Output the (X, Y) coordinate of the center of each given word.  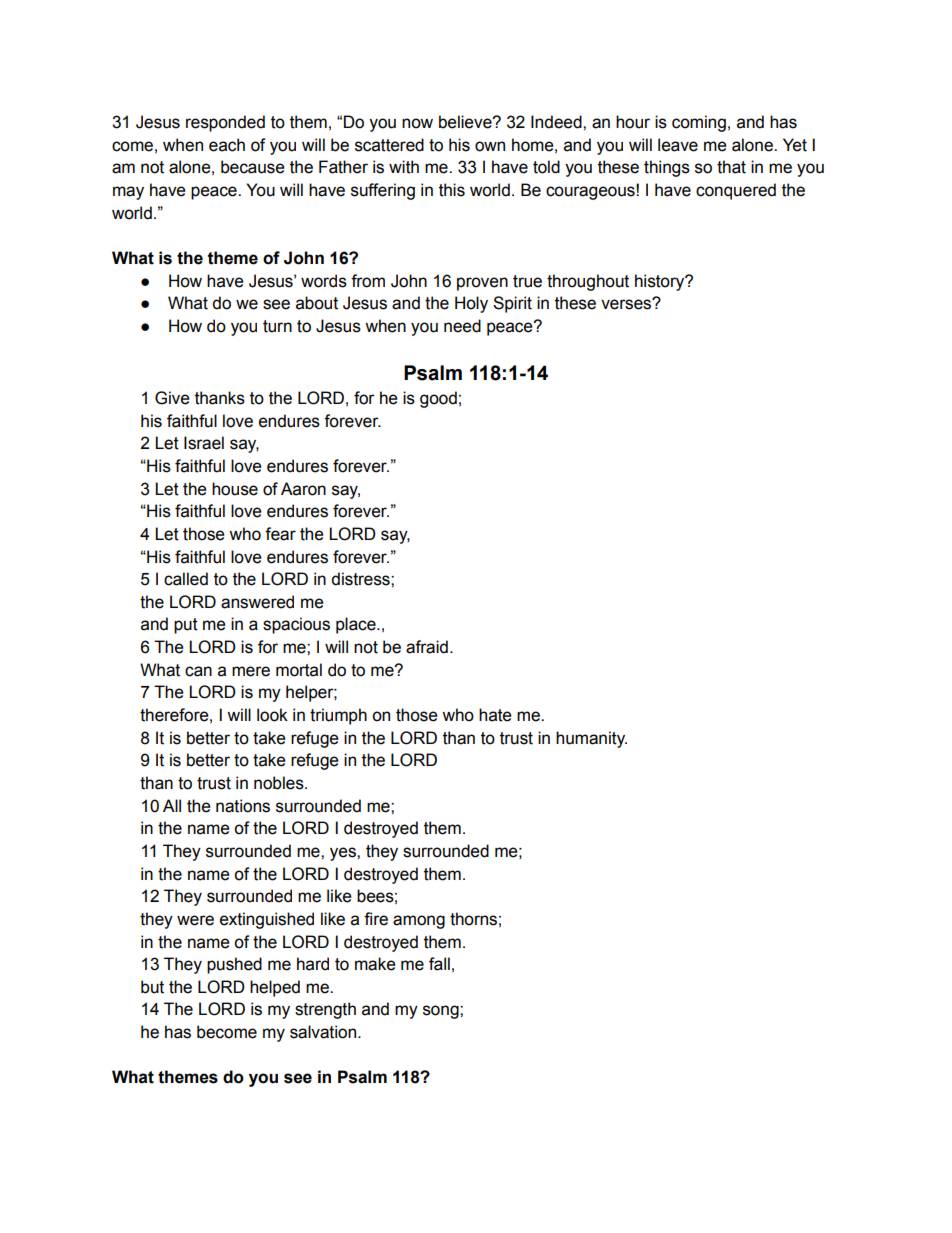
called (186, 579)
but (152, 987)
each (227, 145)
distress (361, 579)
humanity (591, 739)
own (490, 146)
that (731, 167)
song (442, 1012)
